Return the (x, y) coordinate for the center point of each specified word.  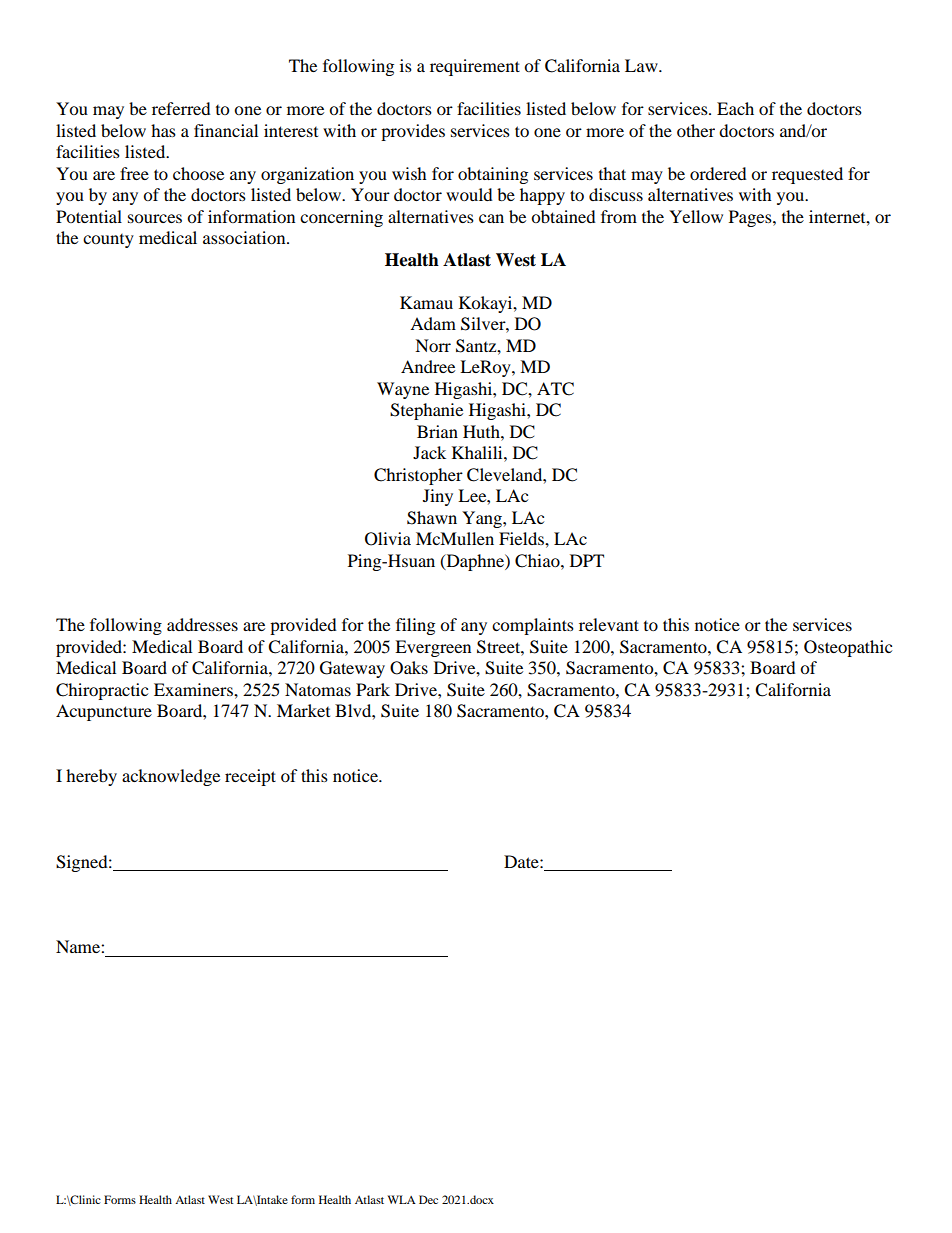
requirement (475, 67)
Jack (429, 452)
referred (181, 108)
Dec (428, 1199)
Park (373, 689)
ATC (555, 389)
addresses (202, 624)
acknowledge (171, 777)
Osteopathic (848, 648)
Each (735, 108)
